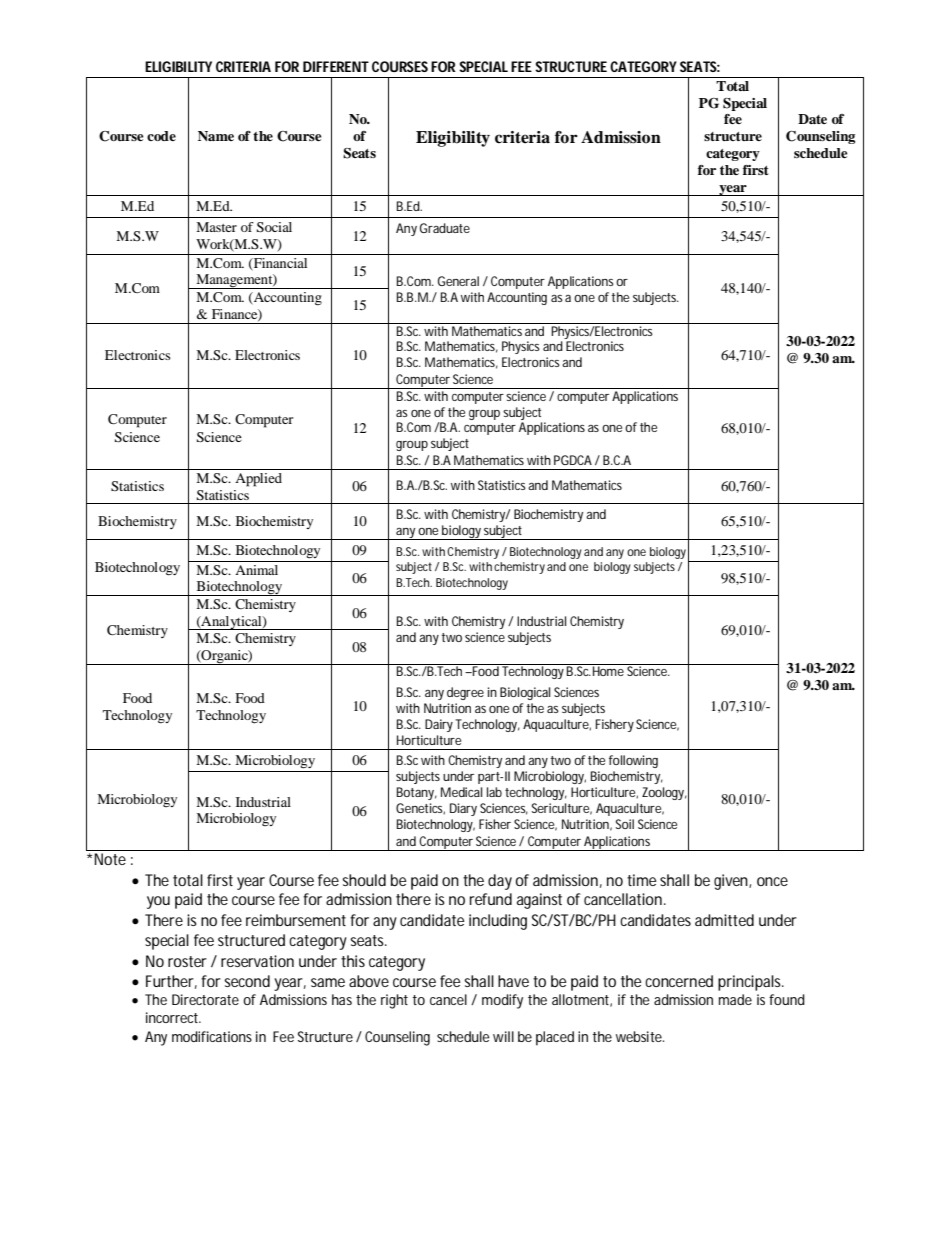 This page has width=952, height=1233. What do you see at coordinates (445, 228) in the page?
I see `Graduate` at bounding box center [445, 228].
